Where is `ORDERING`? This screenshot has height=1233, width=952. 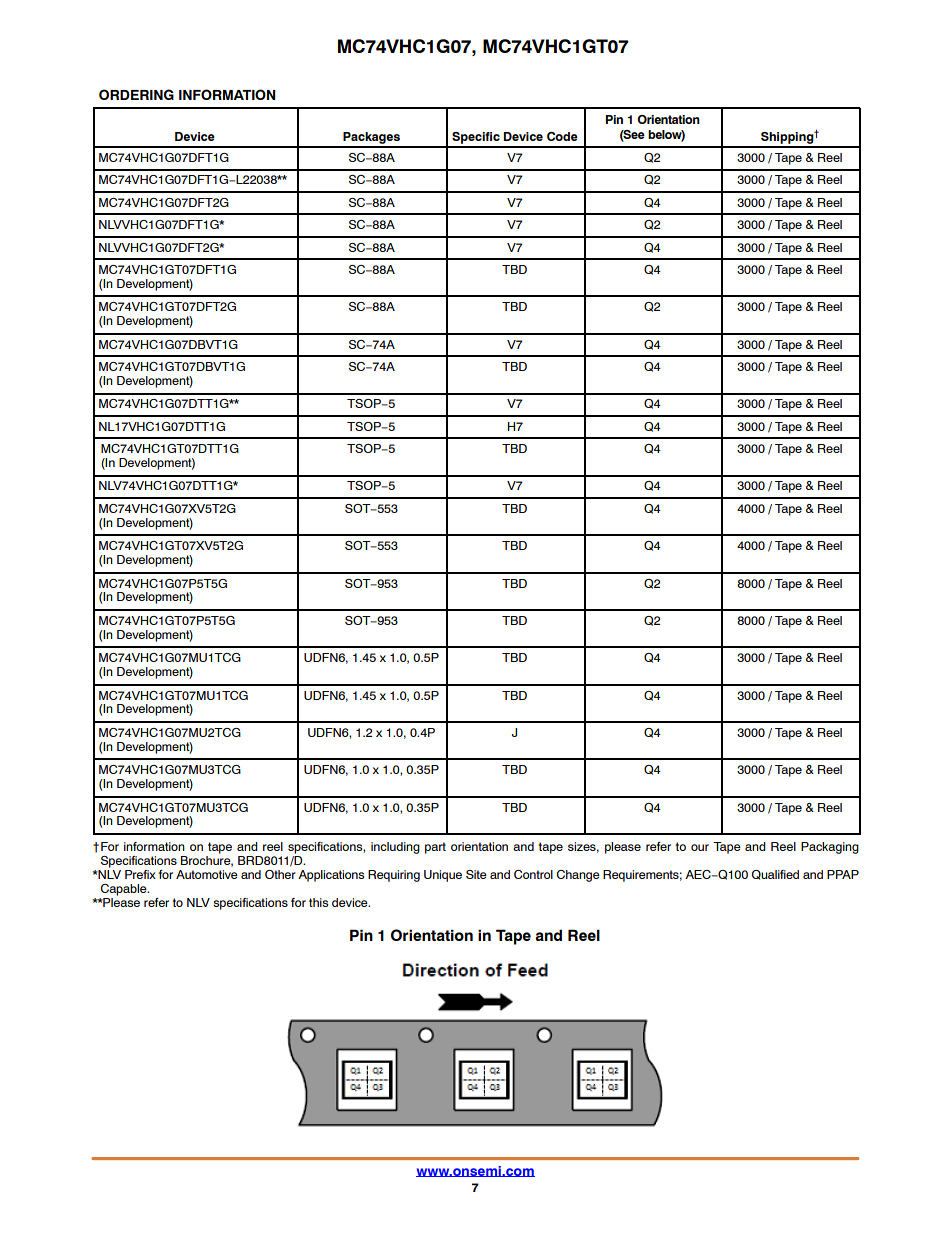
ORDERING is located at coordinates (136, 94).
